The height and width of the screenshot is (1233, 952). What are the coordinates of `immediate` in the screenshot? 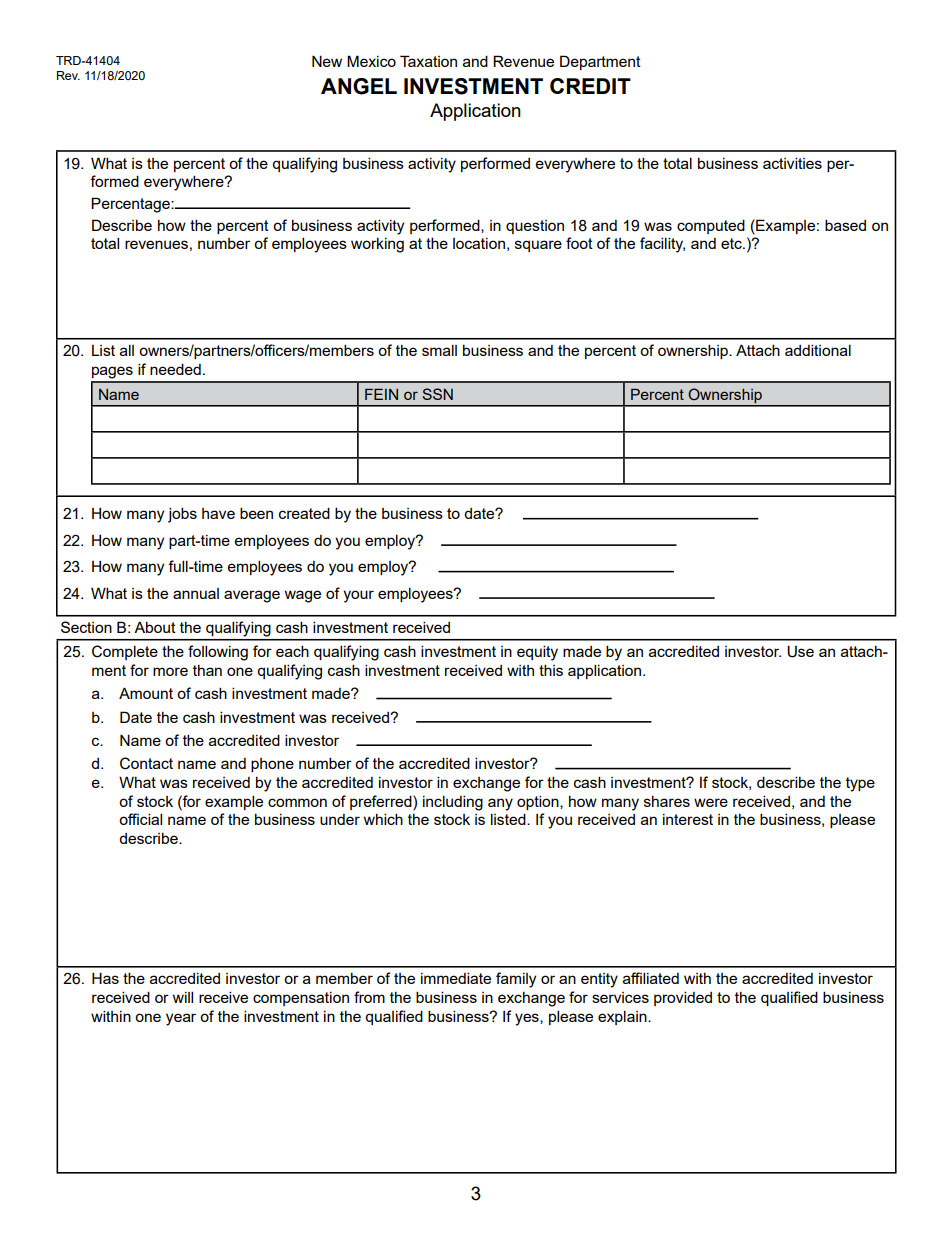 It's located at (456, 978).
